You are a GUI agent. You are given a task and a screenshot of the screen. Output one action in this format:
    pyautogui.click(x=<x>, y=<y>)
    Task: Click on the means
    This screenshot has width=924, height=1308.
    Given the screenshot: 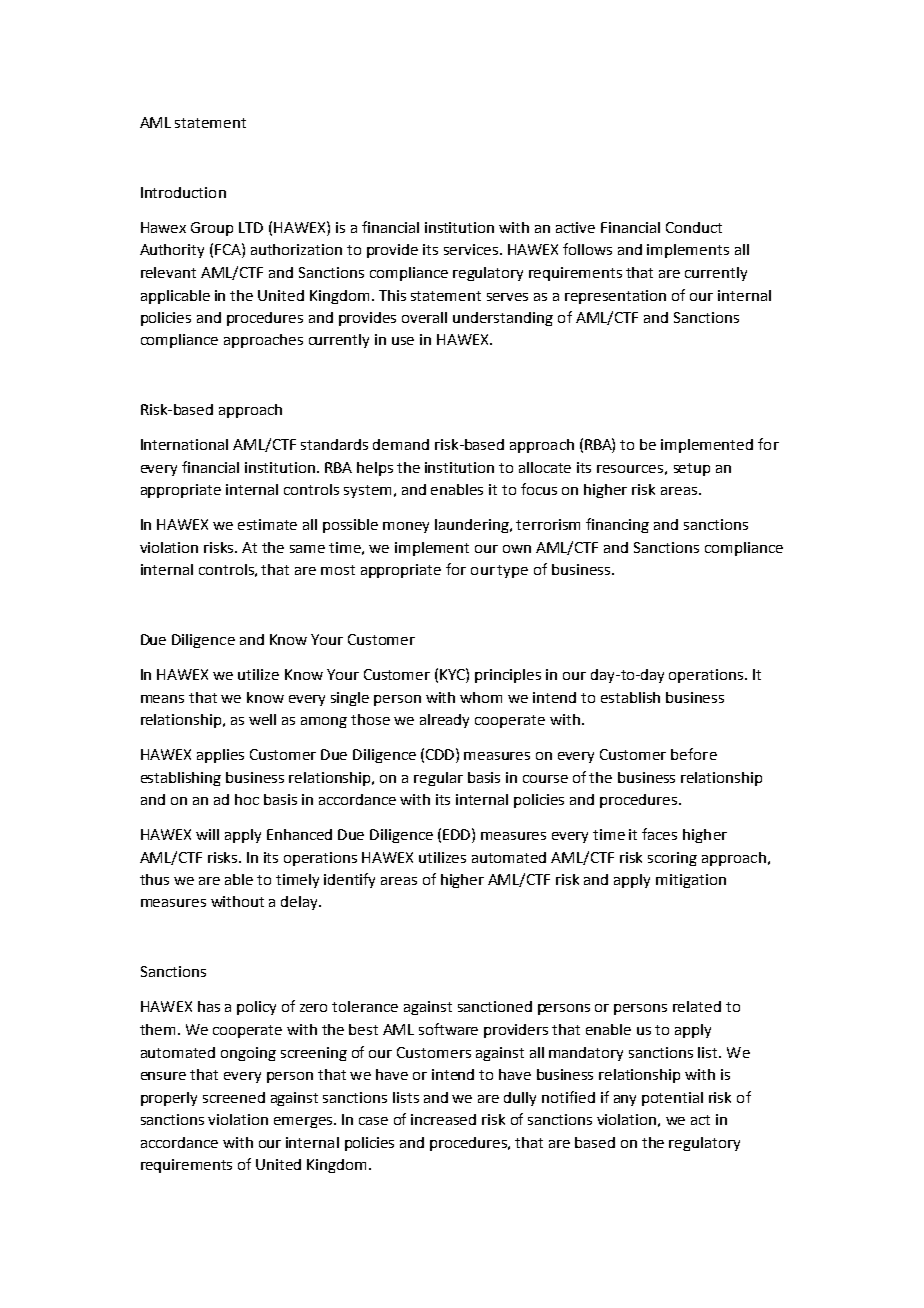 What is the action you would take?
    pyautogui.click(x=162, y=699)
